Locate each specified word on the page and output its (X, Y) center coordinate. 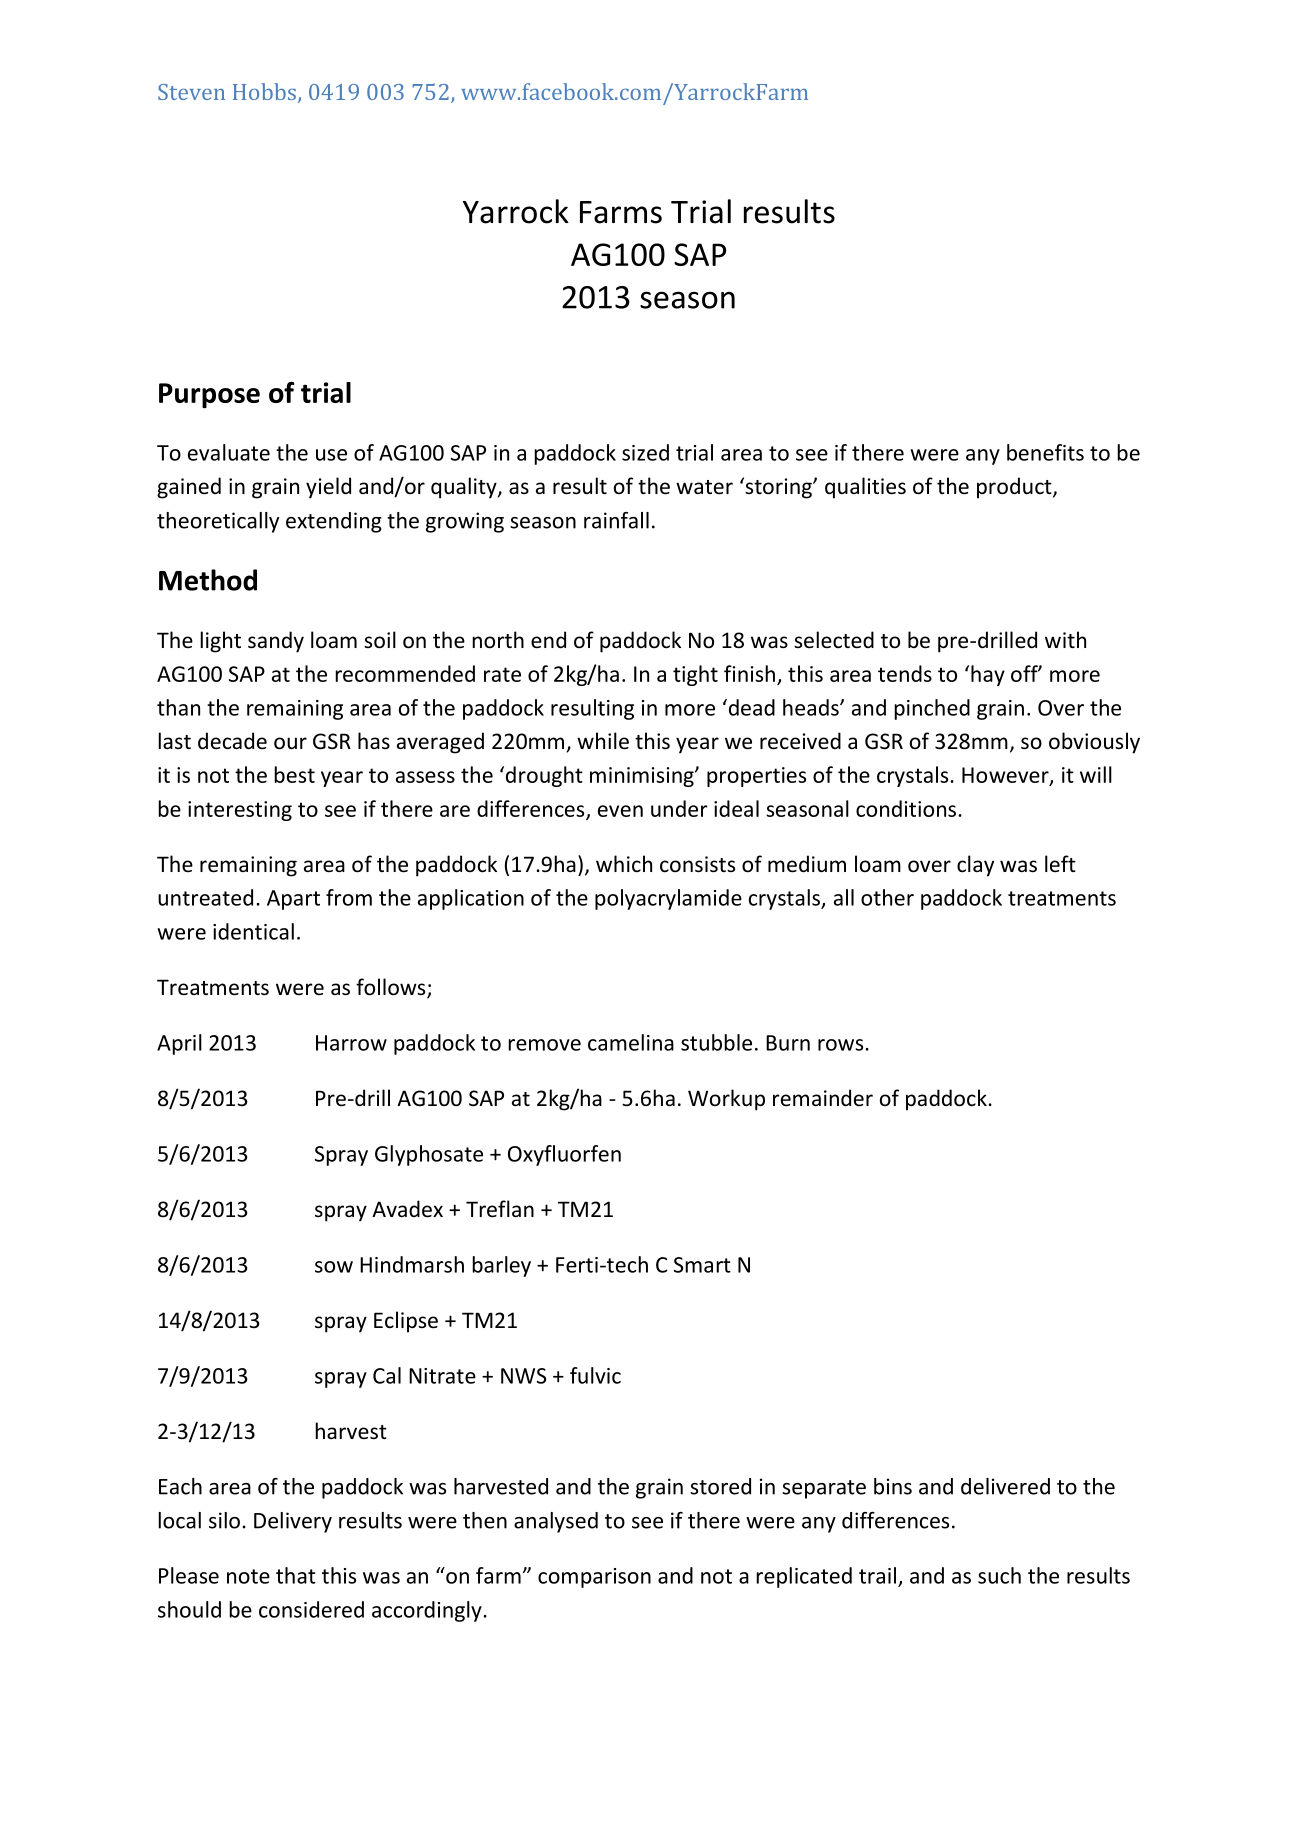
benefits (1045, 452)
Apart (293, 900)
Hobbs (264, 91)
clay (975, 866)
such (999, 1575)
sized (645, 452)
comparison (594, 1578)
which (624, 863)
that (296, 1575)
